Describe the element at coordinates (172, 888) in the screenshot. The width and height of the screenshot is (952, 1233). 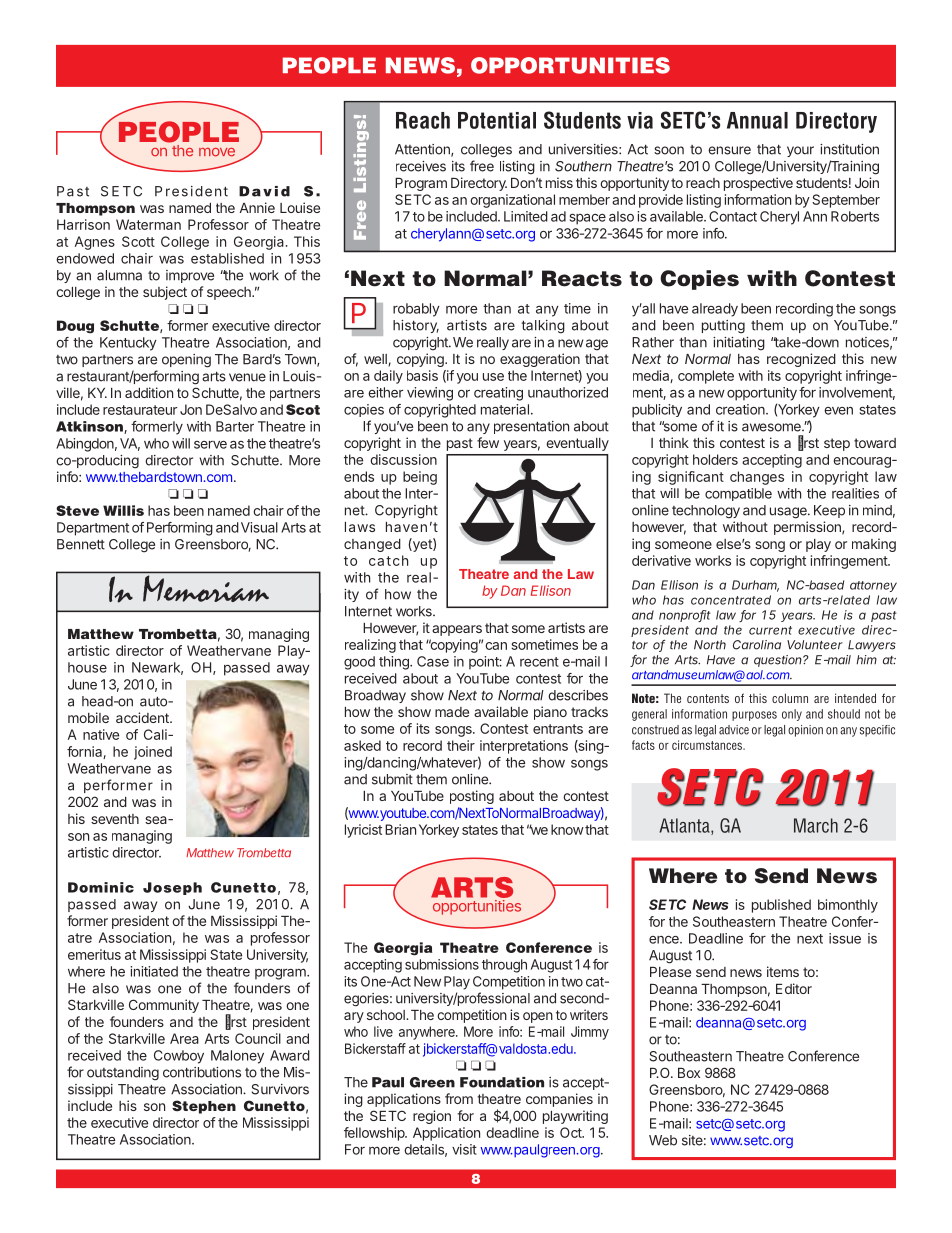
I see `Joseph` at that location.
